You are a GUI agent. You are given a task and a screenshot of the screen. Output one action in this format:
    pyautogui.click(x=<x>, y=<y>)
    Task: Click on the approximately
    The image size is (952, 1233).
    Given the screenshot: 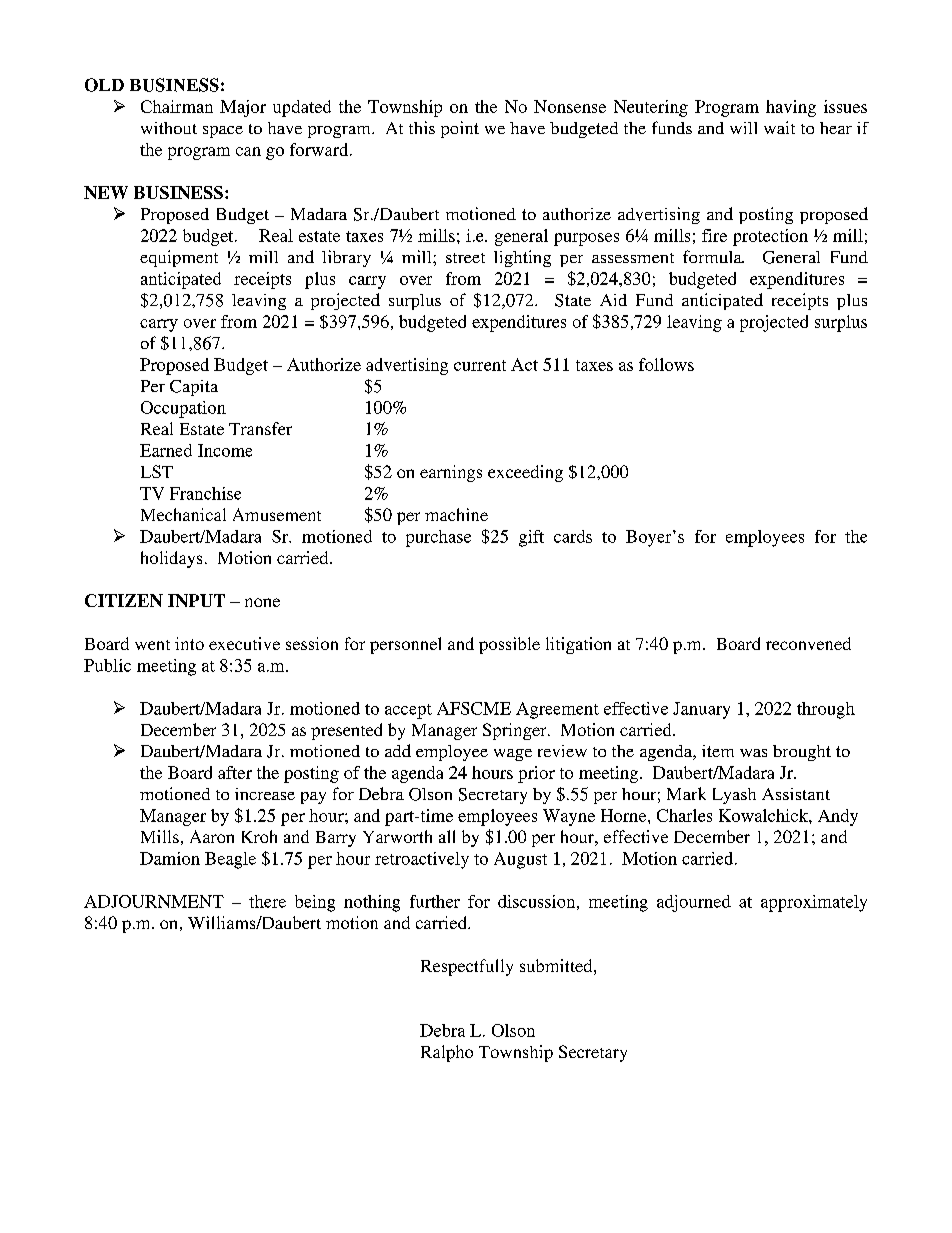 What is the action you would take?
    pyautogui.click(x=814, y=903)
